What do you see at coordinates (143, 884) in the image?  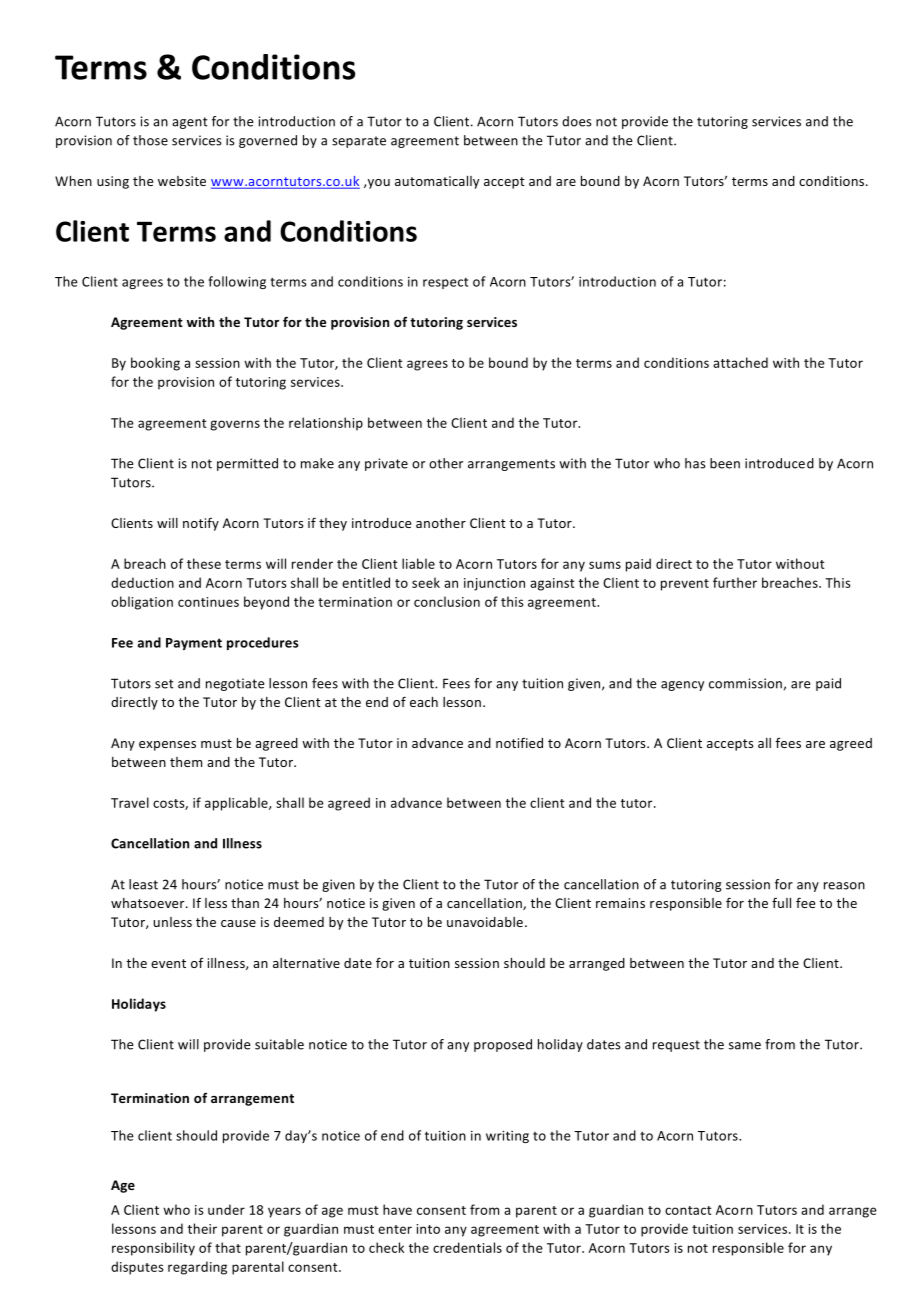 I see `least` at bounding box center [143, 884].
